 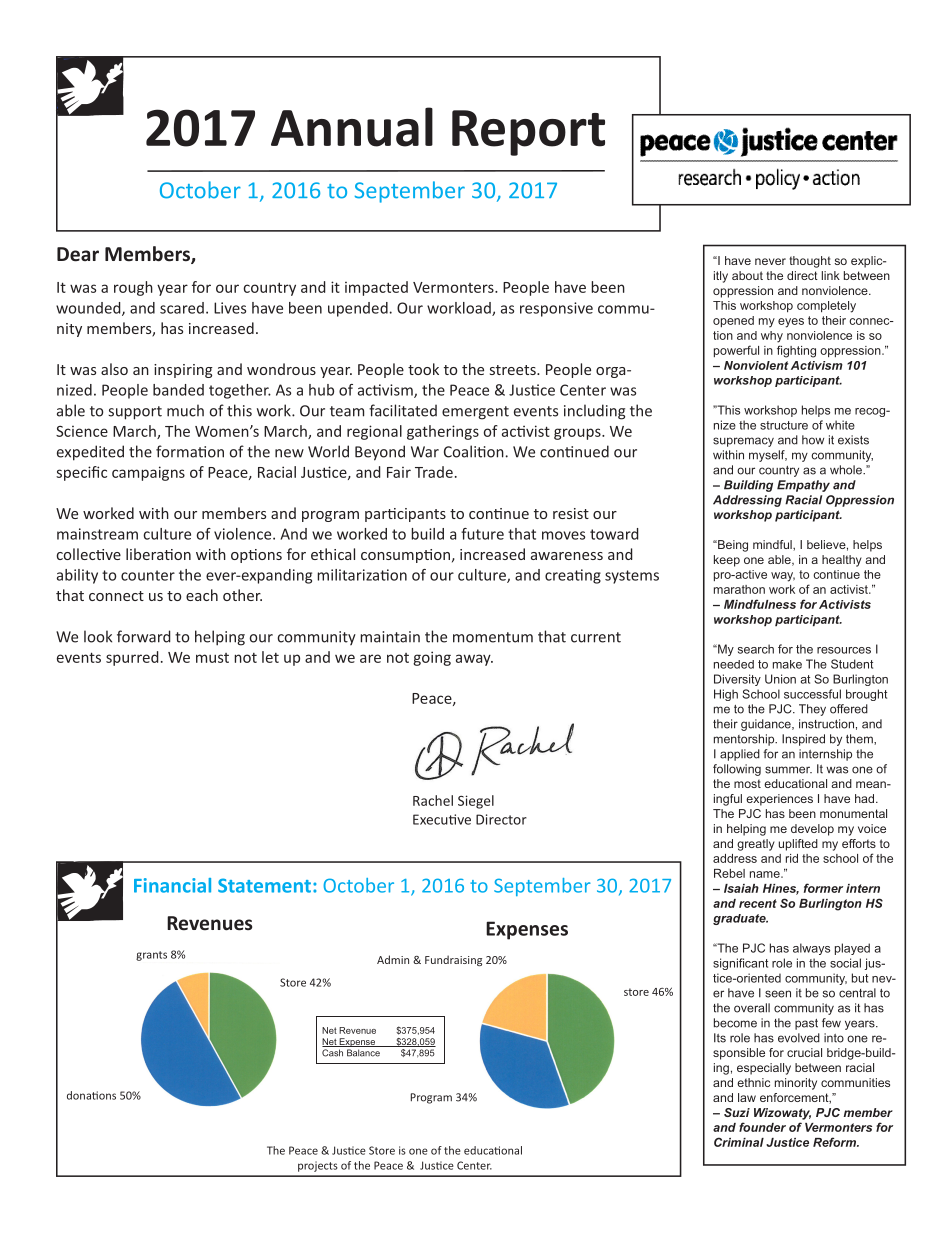 I want to click on away, so click(x=474, y=660).
